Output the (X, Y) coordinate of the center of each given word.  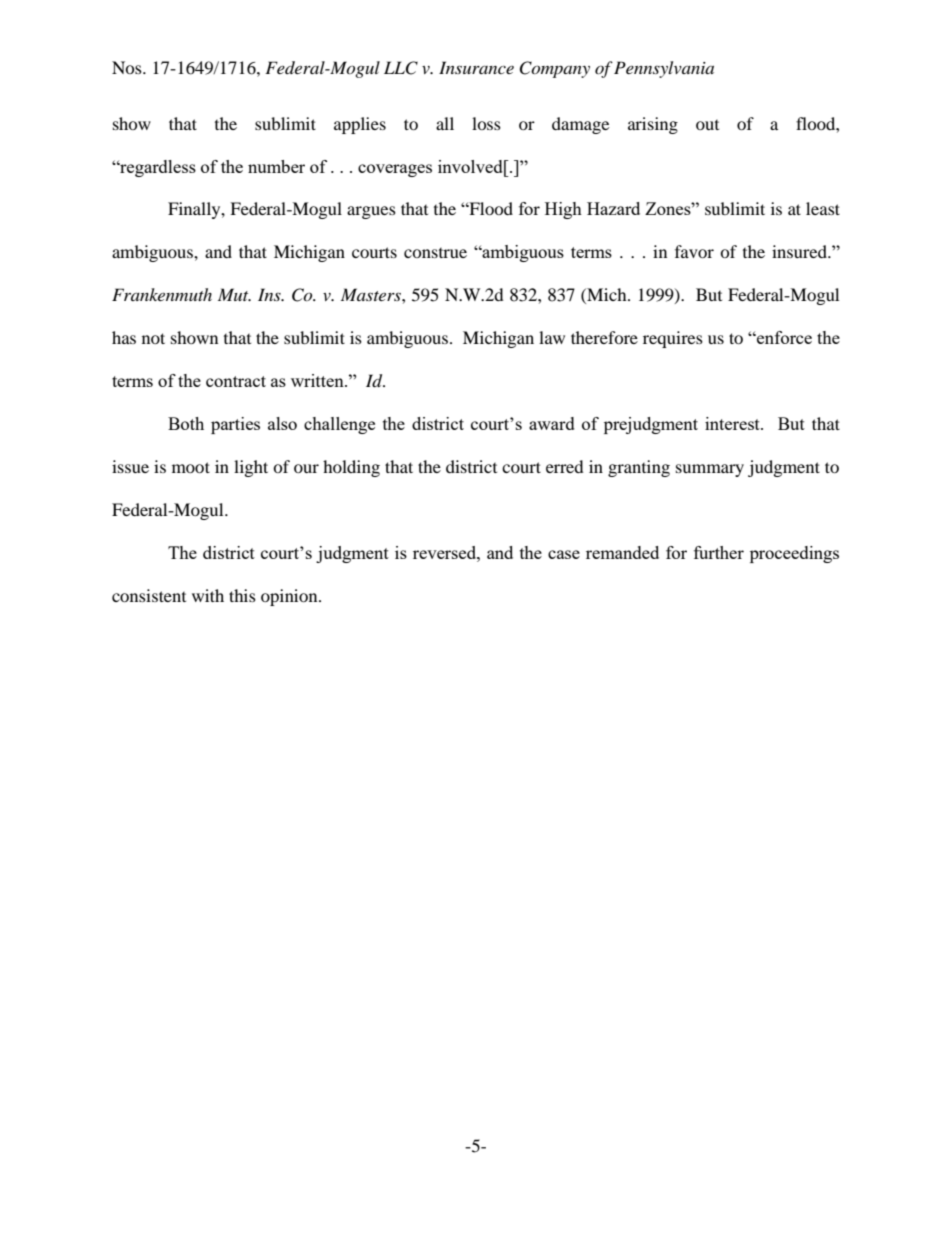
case (564, 554)
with (208, 595)
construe (435, 253)
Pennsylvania (664, 69)
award (552, 423)
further (719, 552)
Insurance (476, 67)
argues (371, 212)
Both (186, 423)
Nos (128, 67)
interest (733, 423)
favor (694, 251)
